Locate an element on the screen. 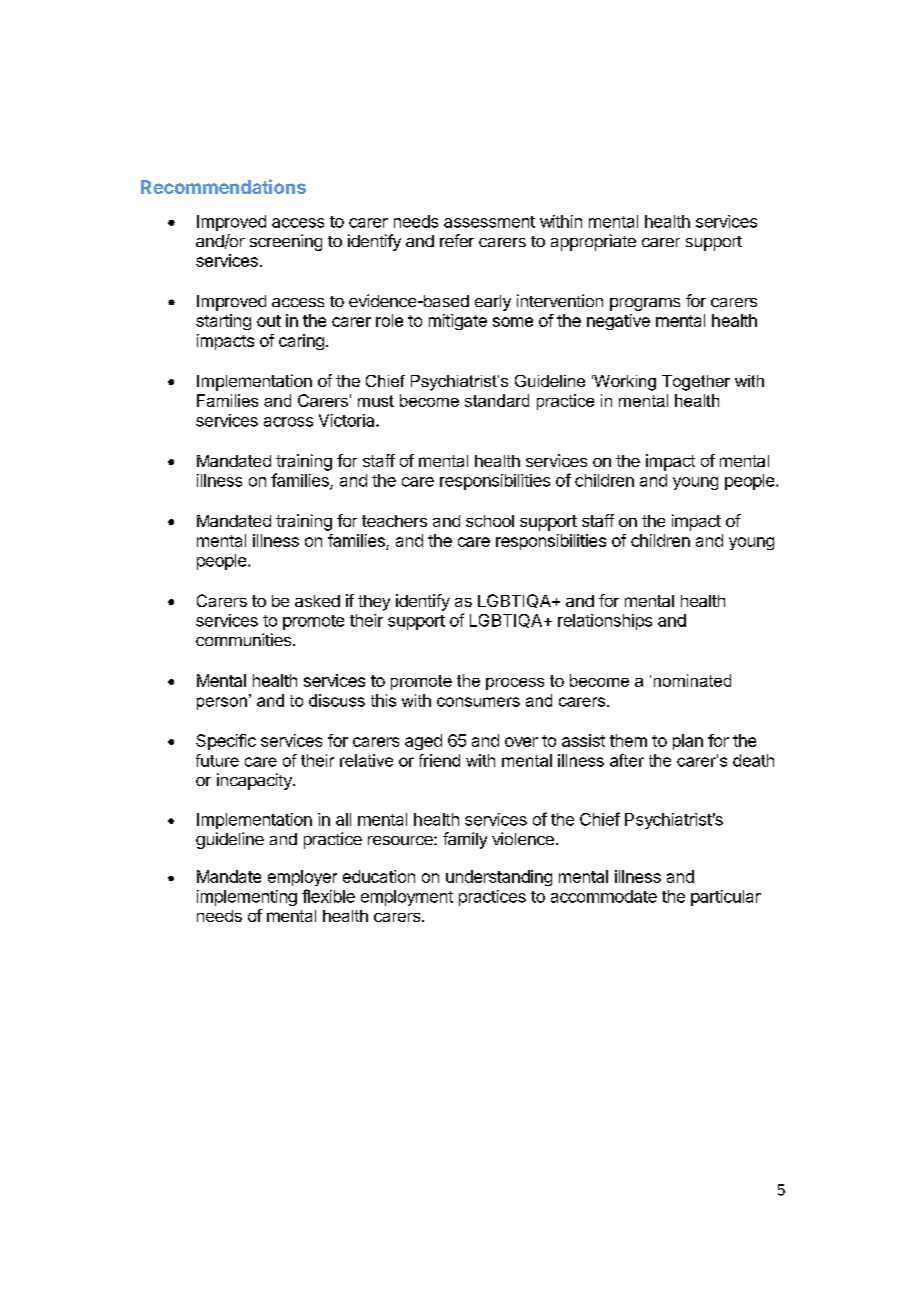 This screenshot has height=1309, width=924. standard is located at coordinates (497, 400).
